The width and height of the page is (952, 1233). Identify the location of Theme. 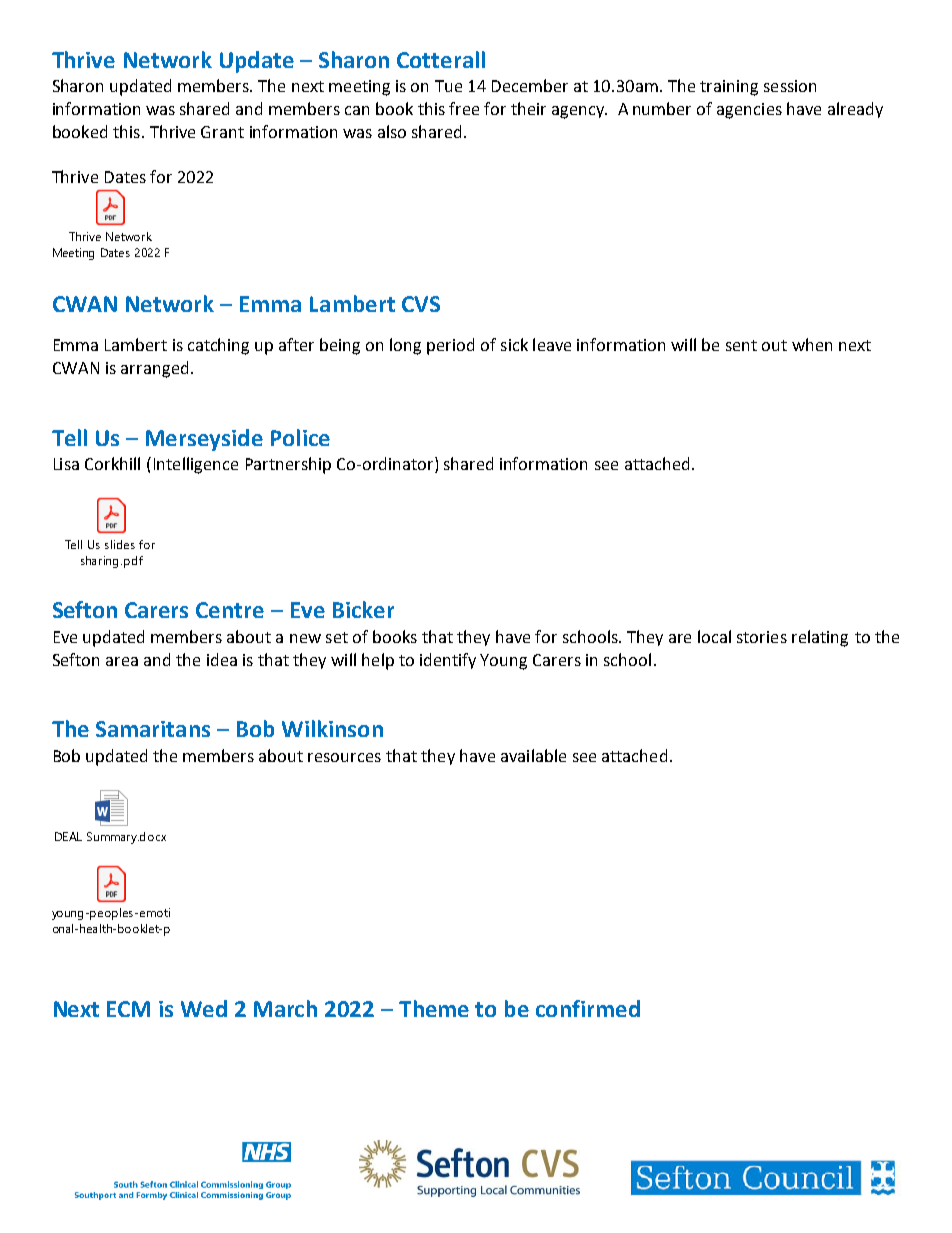
(434, 1008).
